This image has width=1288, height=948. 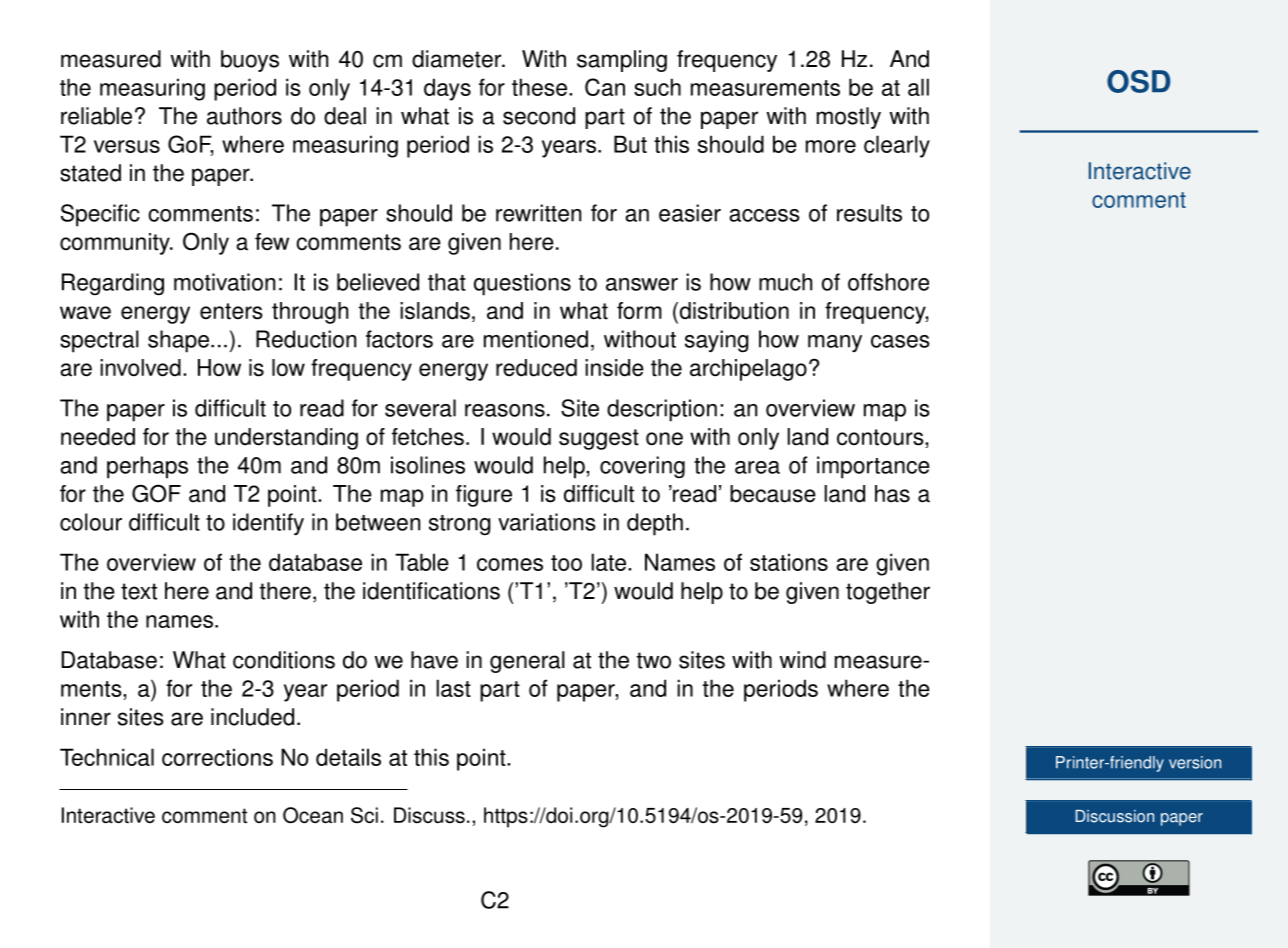 What do you see at coordinates (1138, 81) in the image?
I see `OSD` at bounding box center [1138, 81].
